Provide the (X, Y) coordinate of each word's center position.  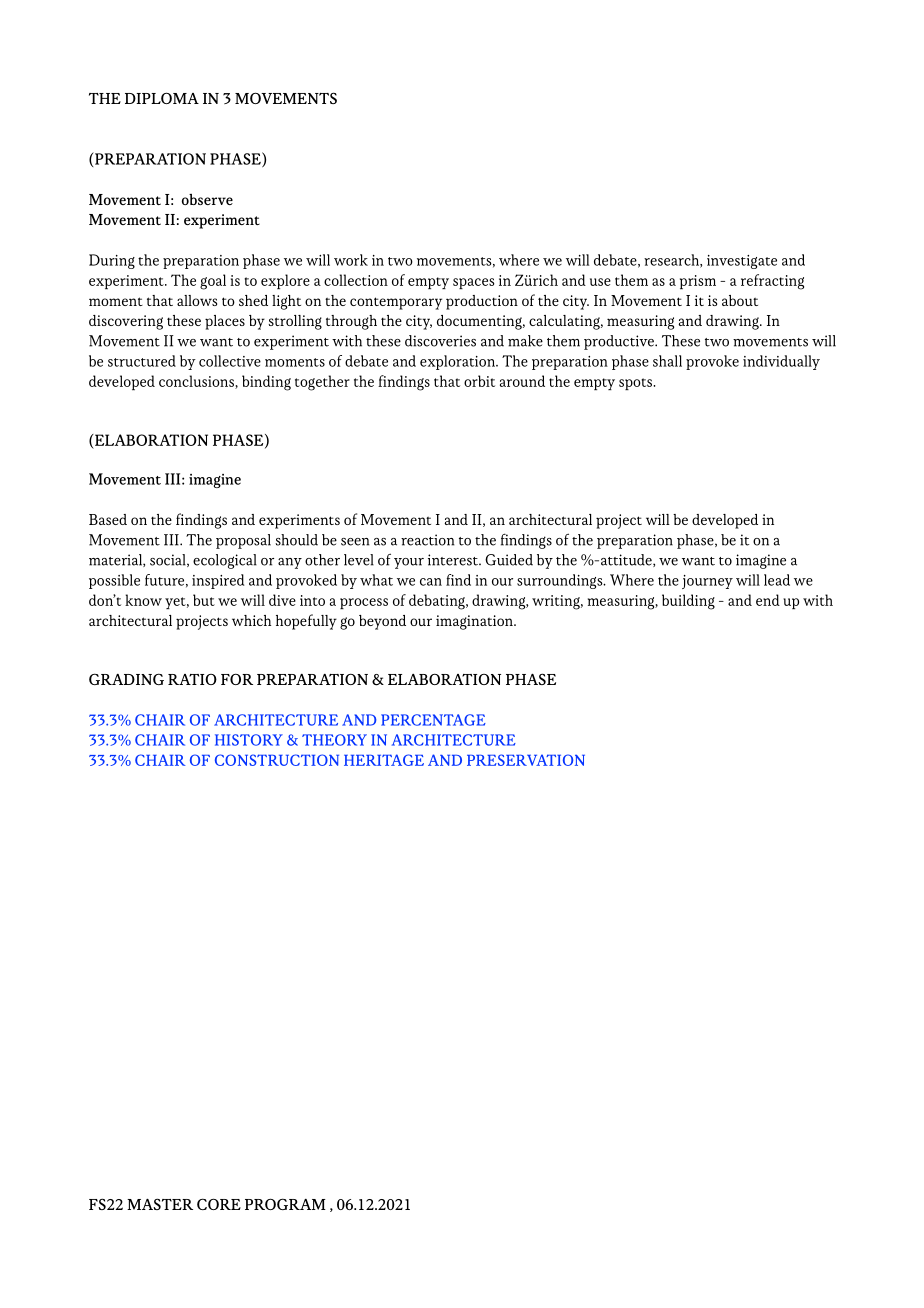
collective (230, 361)
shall (667, 361)
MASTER (160, 1204)
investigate (742, 262)
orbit (479, 381)
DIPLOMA (162, 98)
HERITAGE (384, 760)
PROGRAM (285, 1204)
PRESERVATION (526, 760)
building (688, 602)
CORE (219, 1204)
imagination (475, 622)
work (351, 260)
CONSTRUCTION (277, 760)
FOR (237, 679)
